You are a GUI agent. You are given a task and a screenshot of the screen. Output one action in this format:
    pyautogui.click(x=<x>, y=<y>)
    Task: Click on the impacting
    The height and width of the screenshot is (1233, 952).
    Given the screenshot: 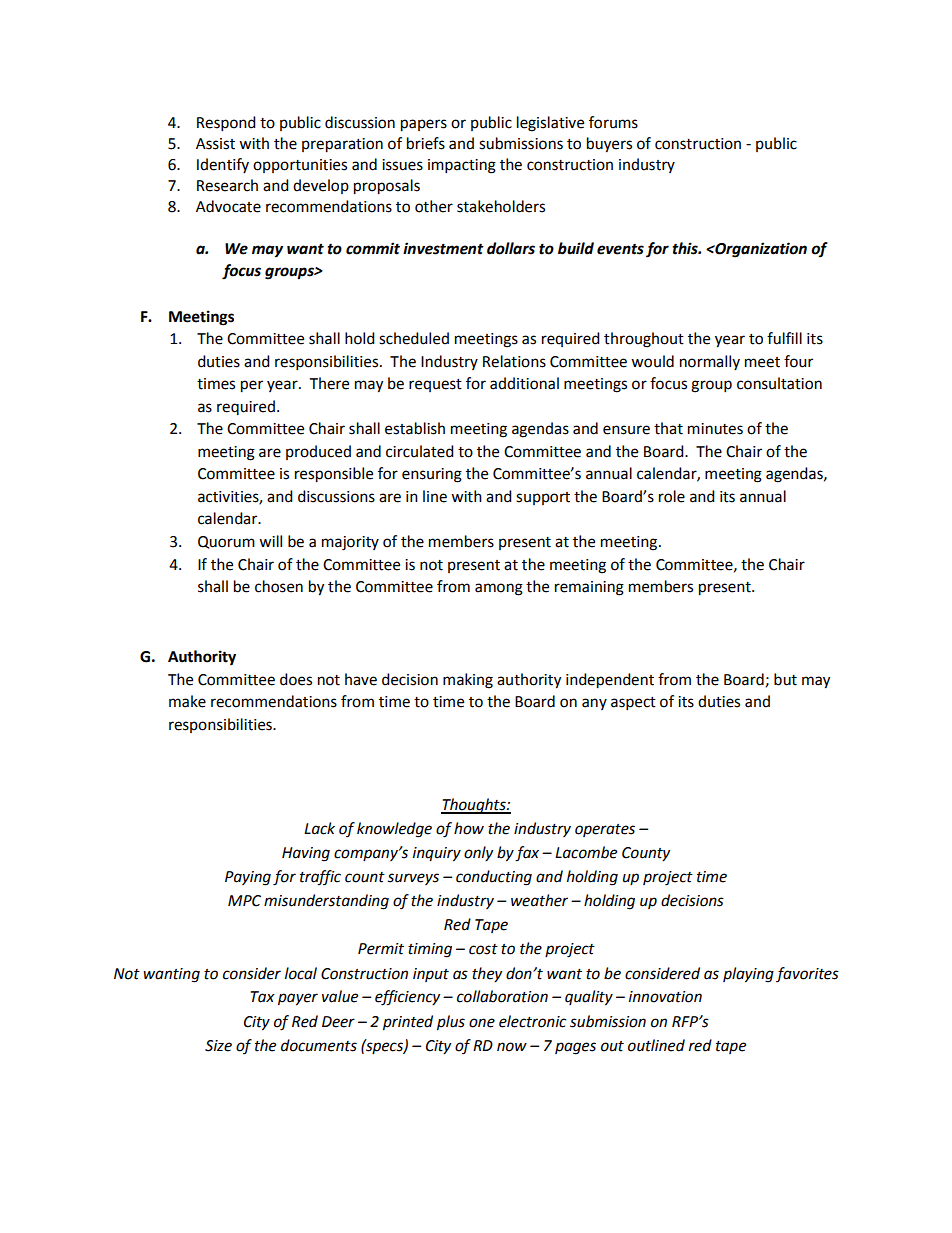 What is the action you would take?
    pyautogui.click(x=462, y=166)
